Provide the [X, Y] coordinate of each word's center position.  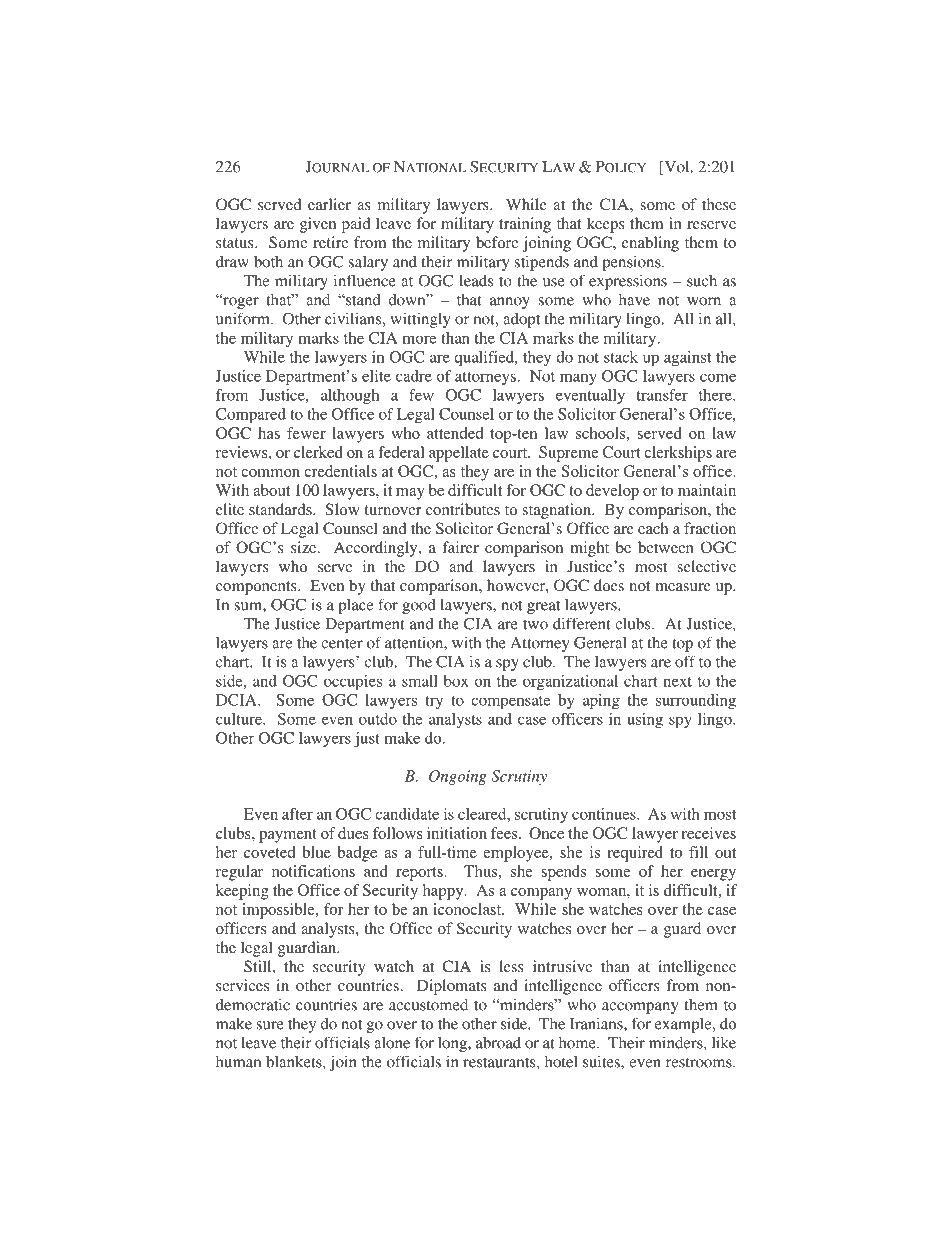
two [535, 625]
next [677, 682]
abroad [498, 1042]
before [497, 242]
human [238, 1062]
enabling [650, 244]
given [318, 225]
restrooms [700, 1063]
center [342, 644]
